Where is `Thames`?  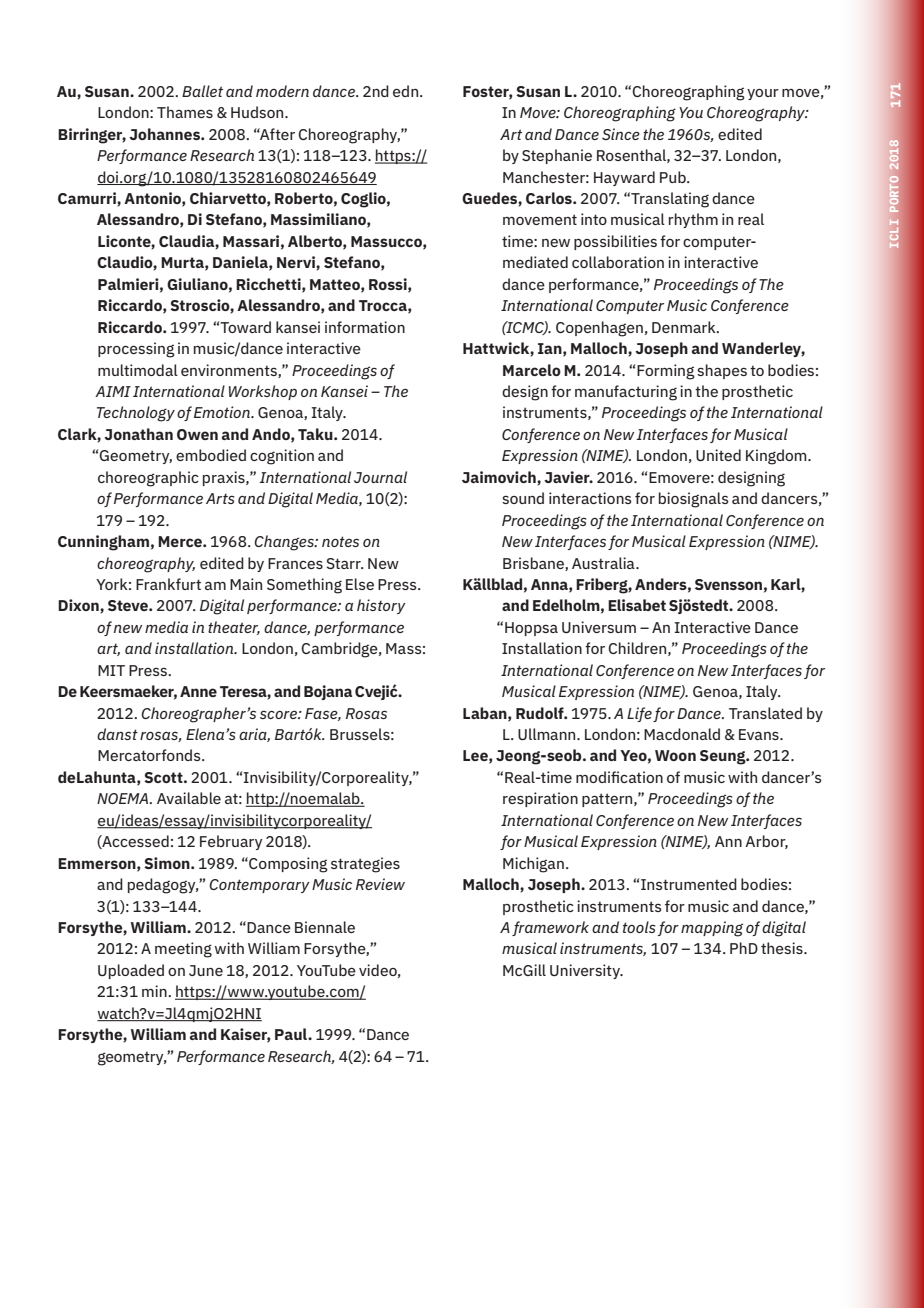
Thames is located at coordinates (185, 112).
